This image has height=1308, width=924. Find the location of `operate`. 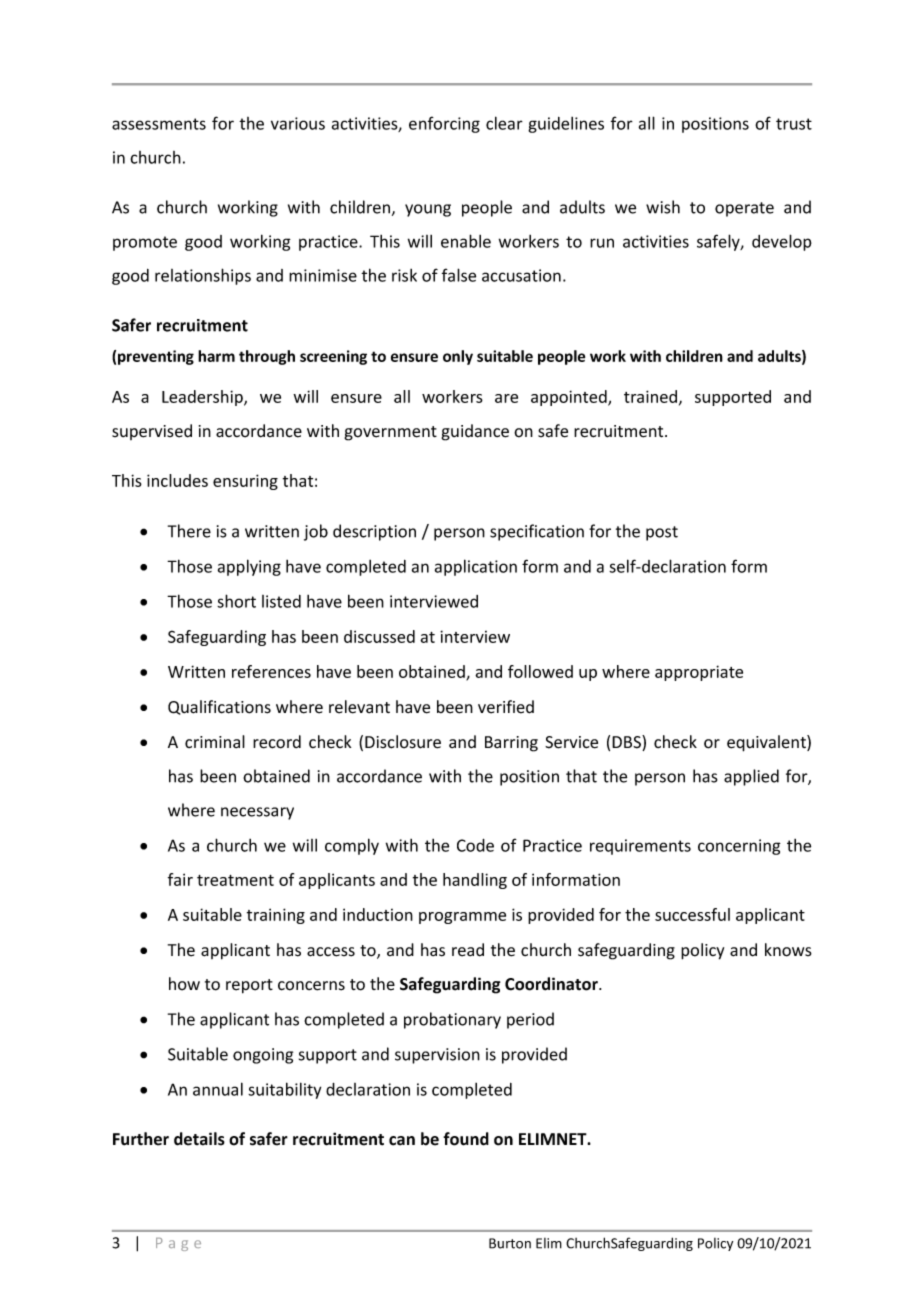

operate is located at coordinates (744, 209).
